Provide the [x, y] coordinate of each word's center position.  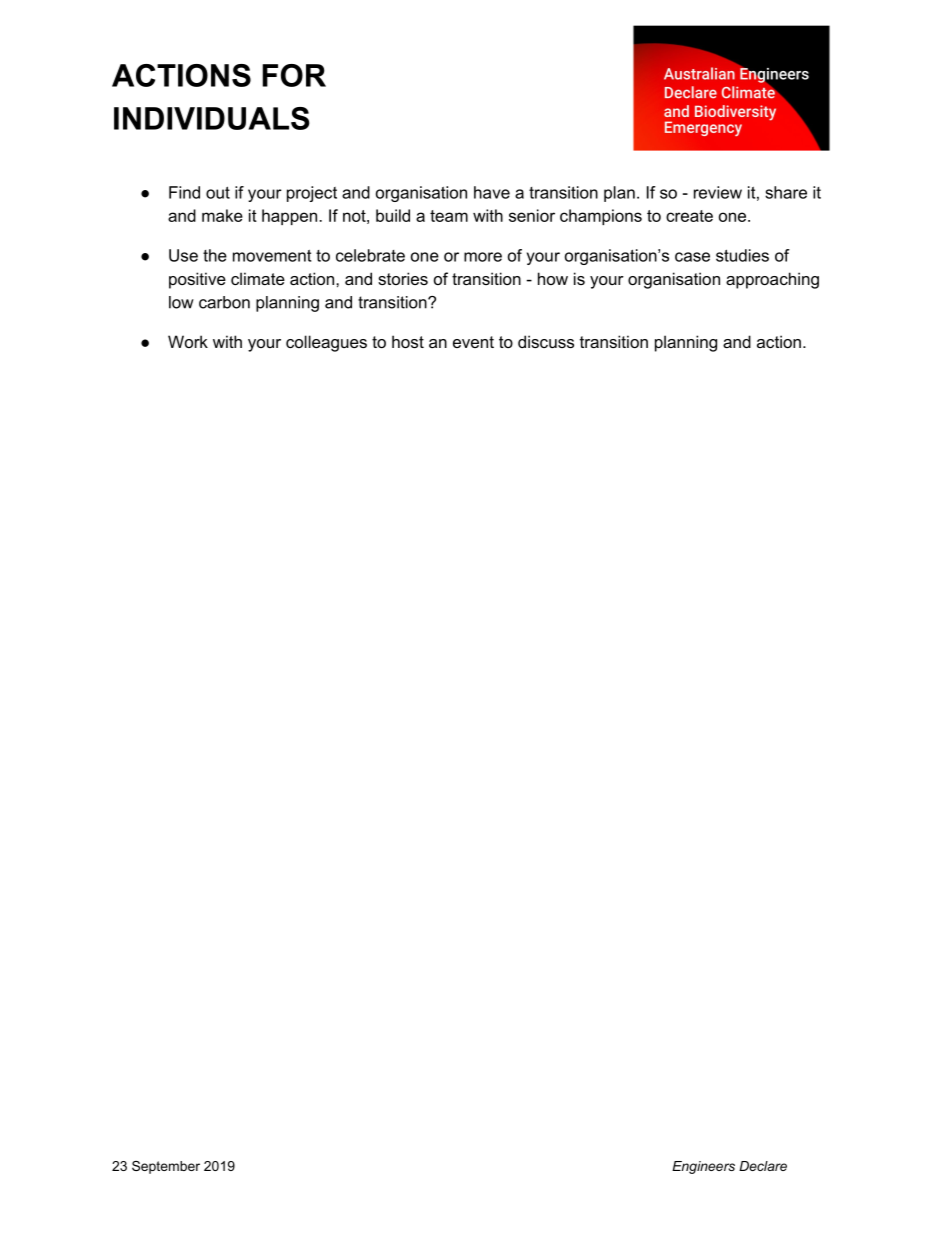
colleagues [326, 343]
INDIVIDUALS [212, 118]
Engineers [703, 1167]
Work [188, 341]
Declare [763, 1166]
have [492, 192]
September [166, 1167]
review [718, 192]
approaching [772, 280]
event [473, 342]
